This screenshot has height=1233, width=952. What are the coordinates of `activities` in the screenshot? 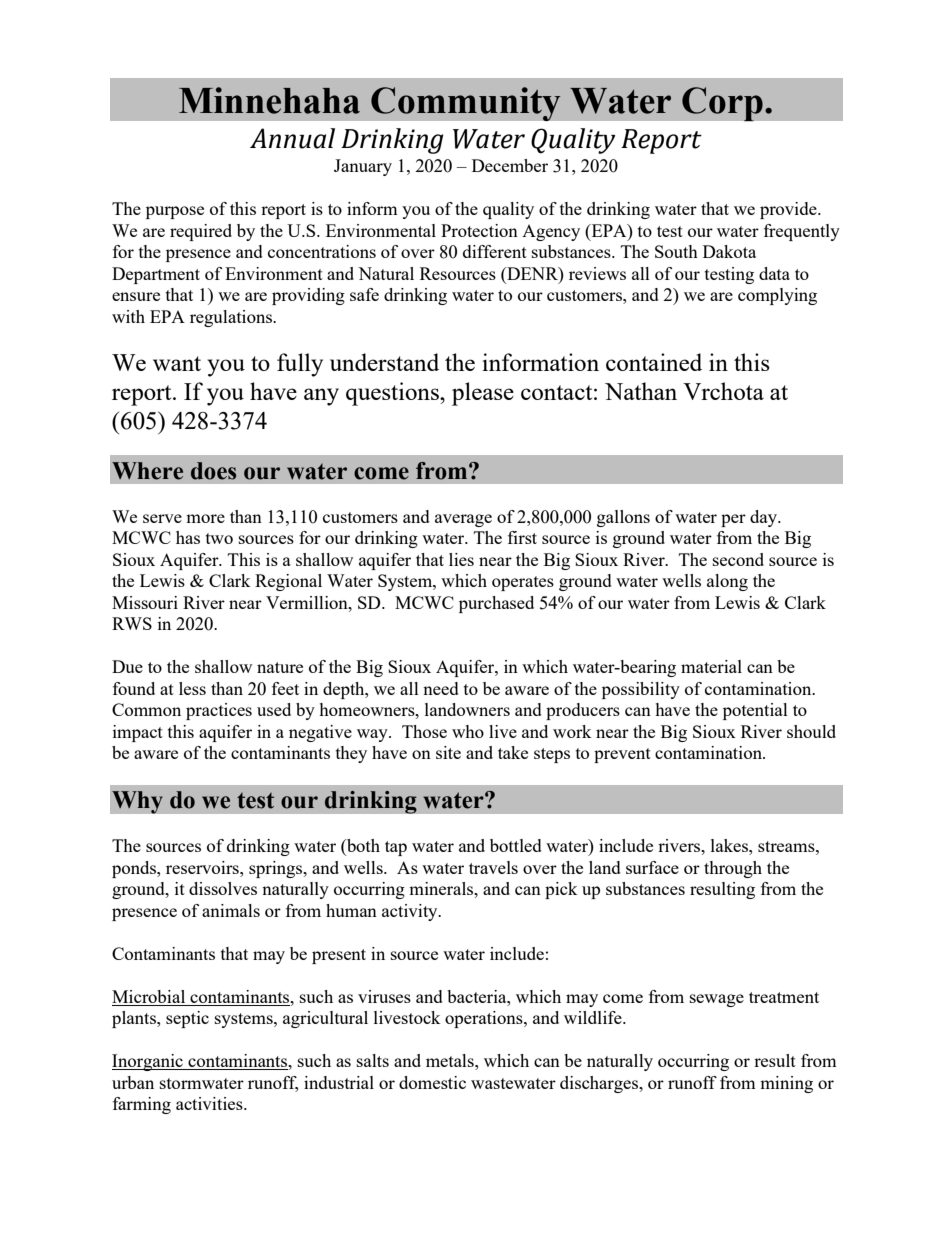 It's located at (210, 1103).
